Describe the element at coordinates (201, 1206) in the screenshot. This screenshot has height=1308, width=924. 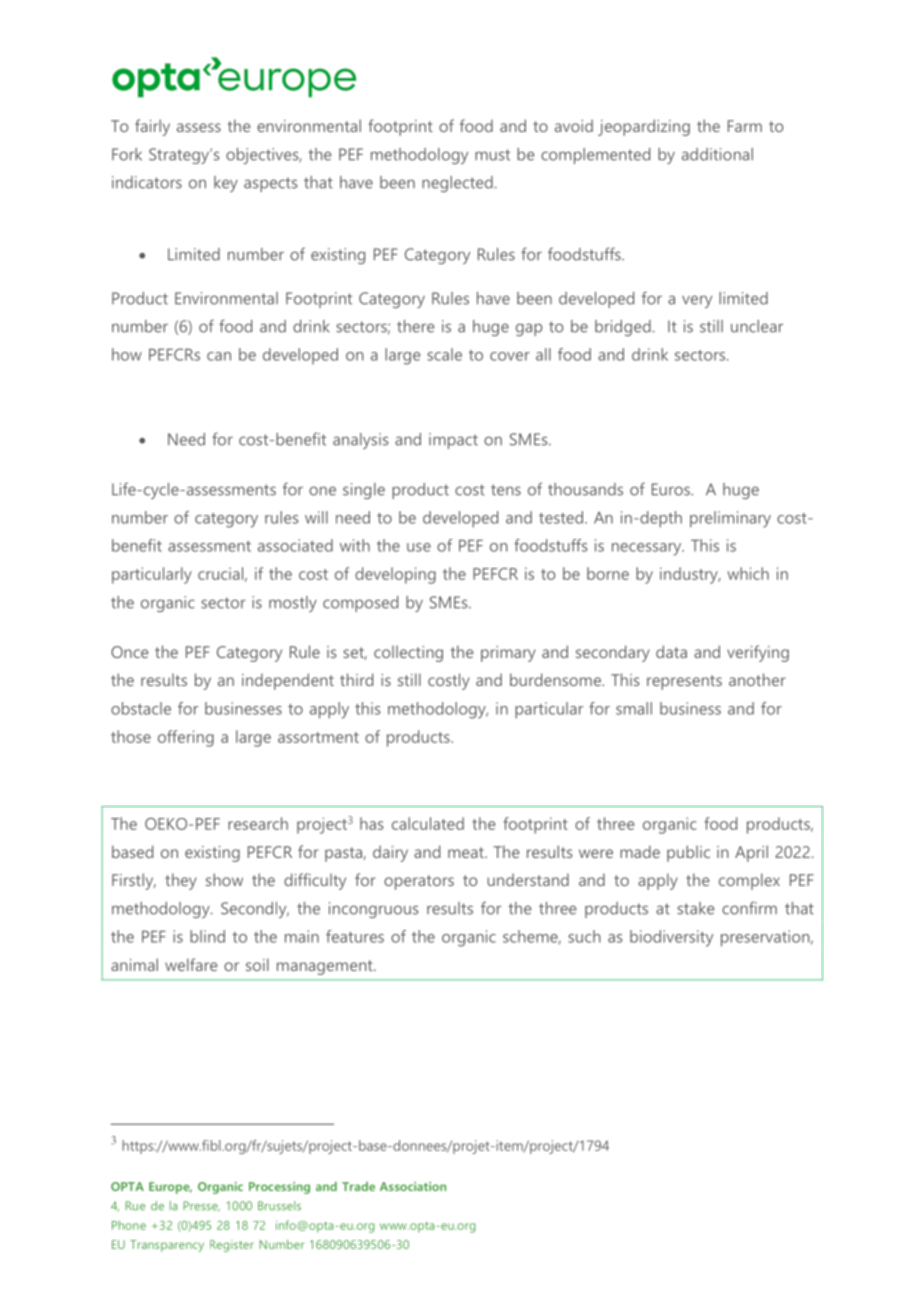
I see `Presse` at that location.
